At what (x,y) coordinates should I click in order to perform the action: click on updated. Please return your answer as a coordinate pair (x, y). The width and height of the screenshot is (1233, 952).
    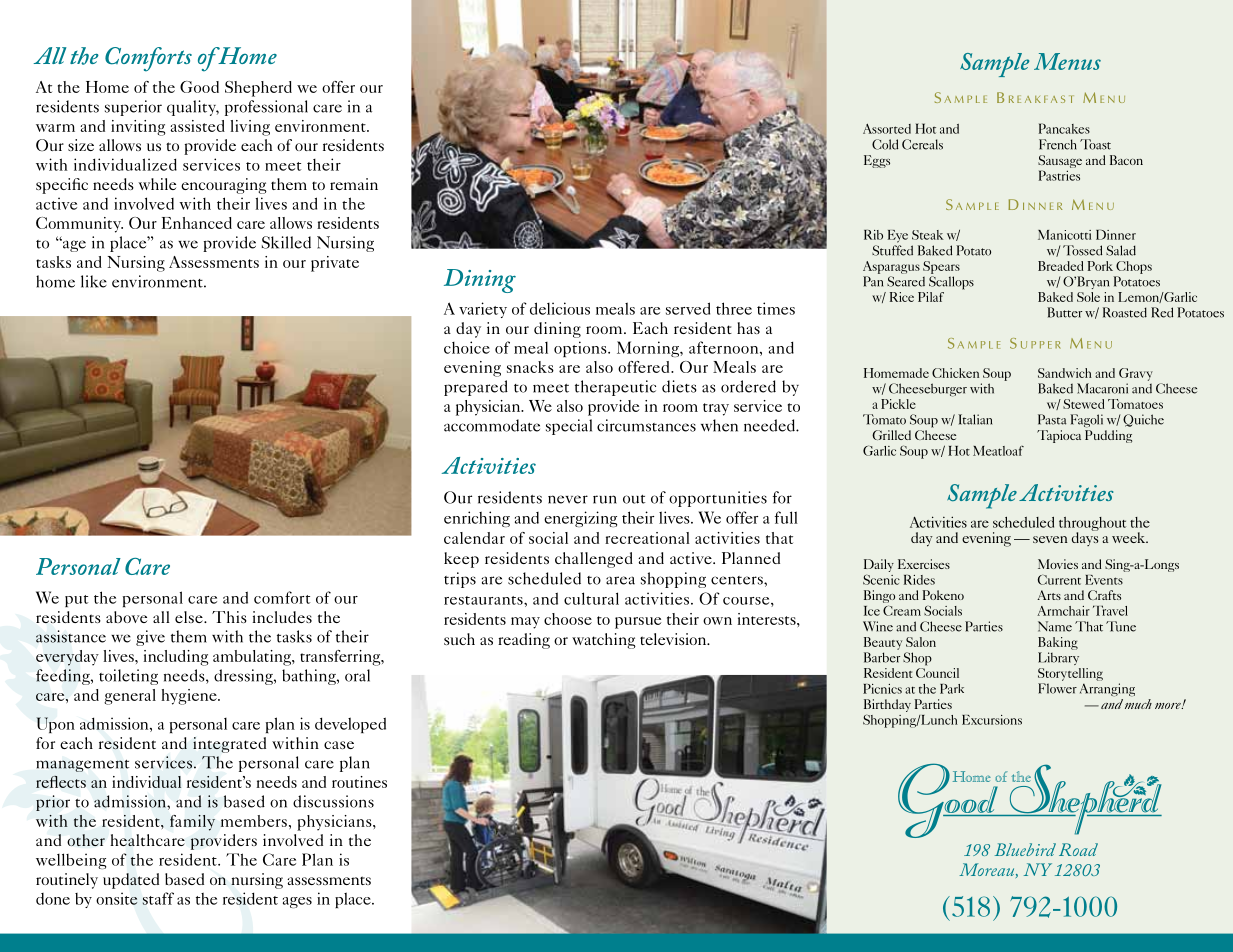
    Looking at the image, I should click on (131, 881).
